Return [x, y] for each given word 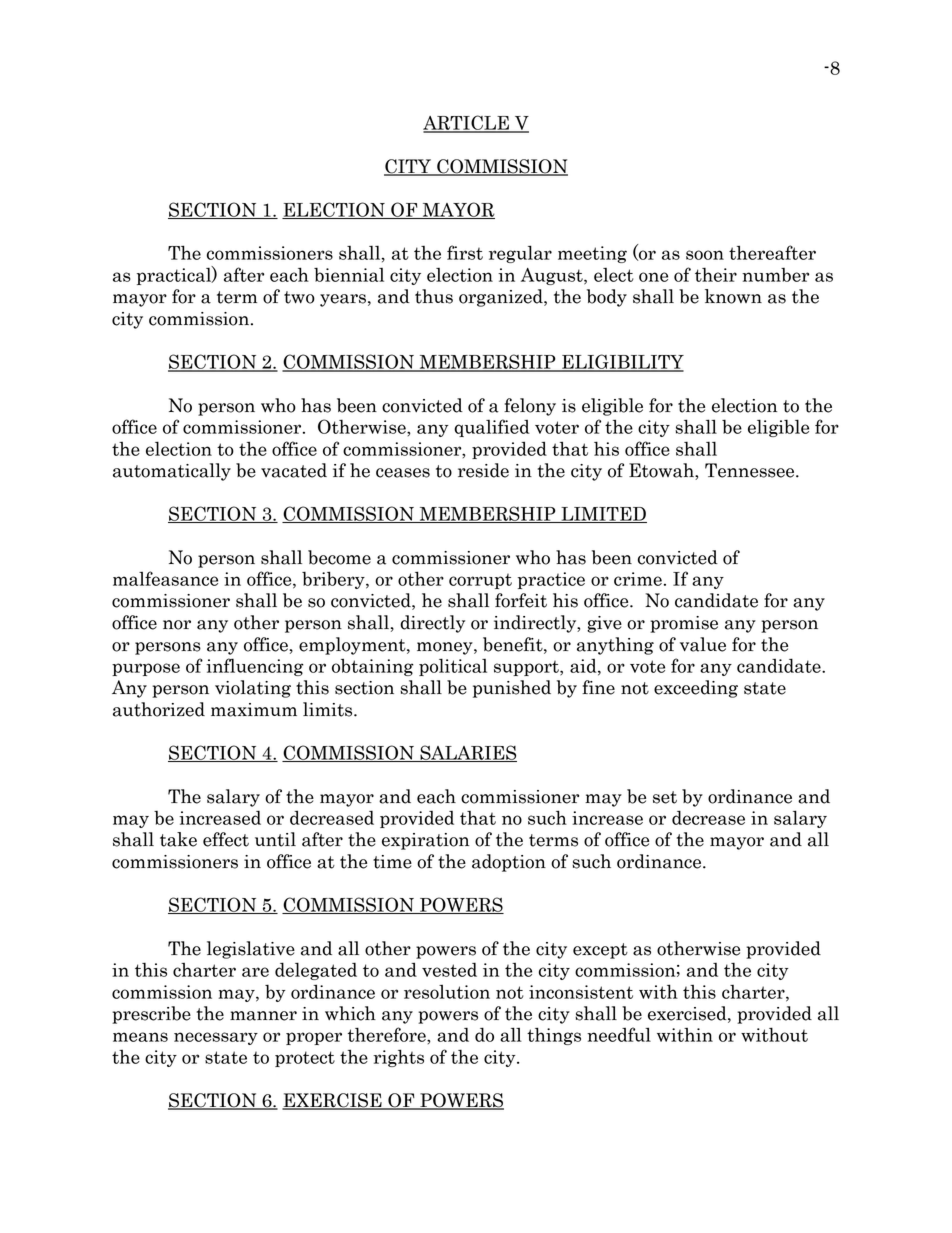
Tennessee [751, 470]
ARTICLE [467, 123]
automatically [172, 472]
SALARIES [467, 753]
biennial [349, 274]
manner [263, 1016]
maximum [254, 710]
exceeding [696, 689]
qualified [492, 428]
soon [705, 255]
